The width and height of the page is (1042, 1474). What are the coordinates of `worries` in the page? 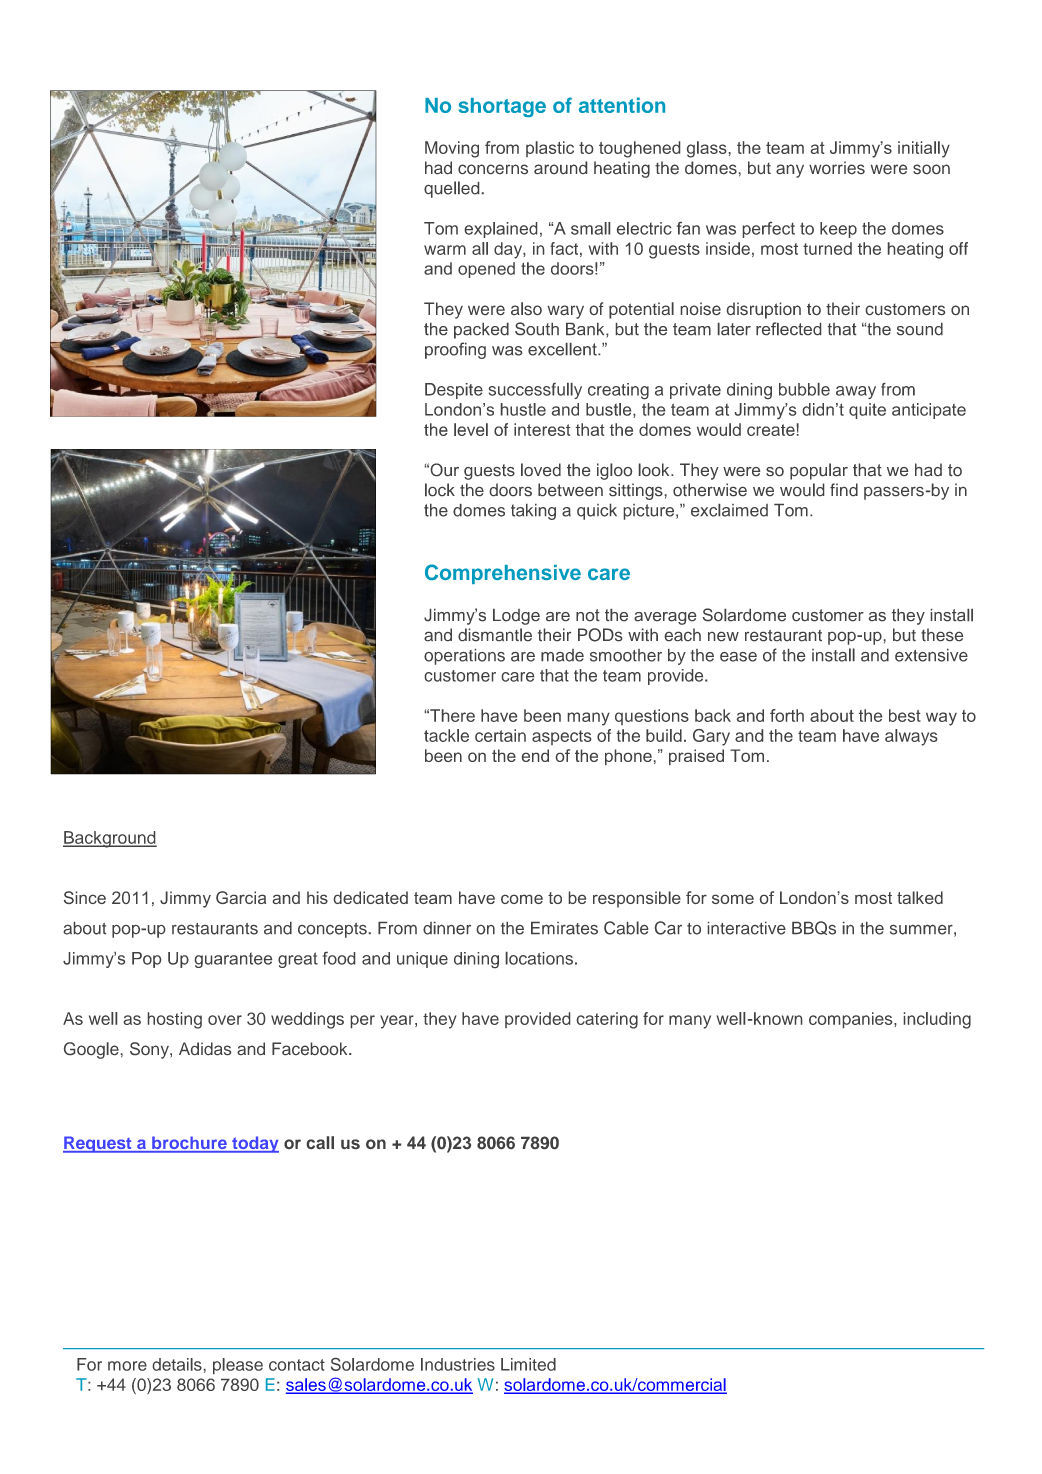 It's located at (837, 167).
